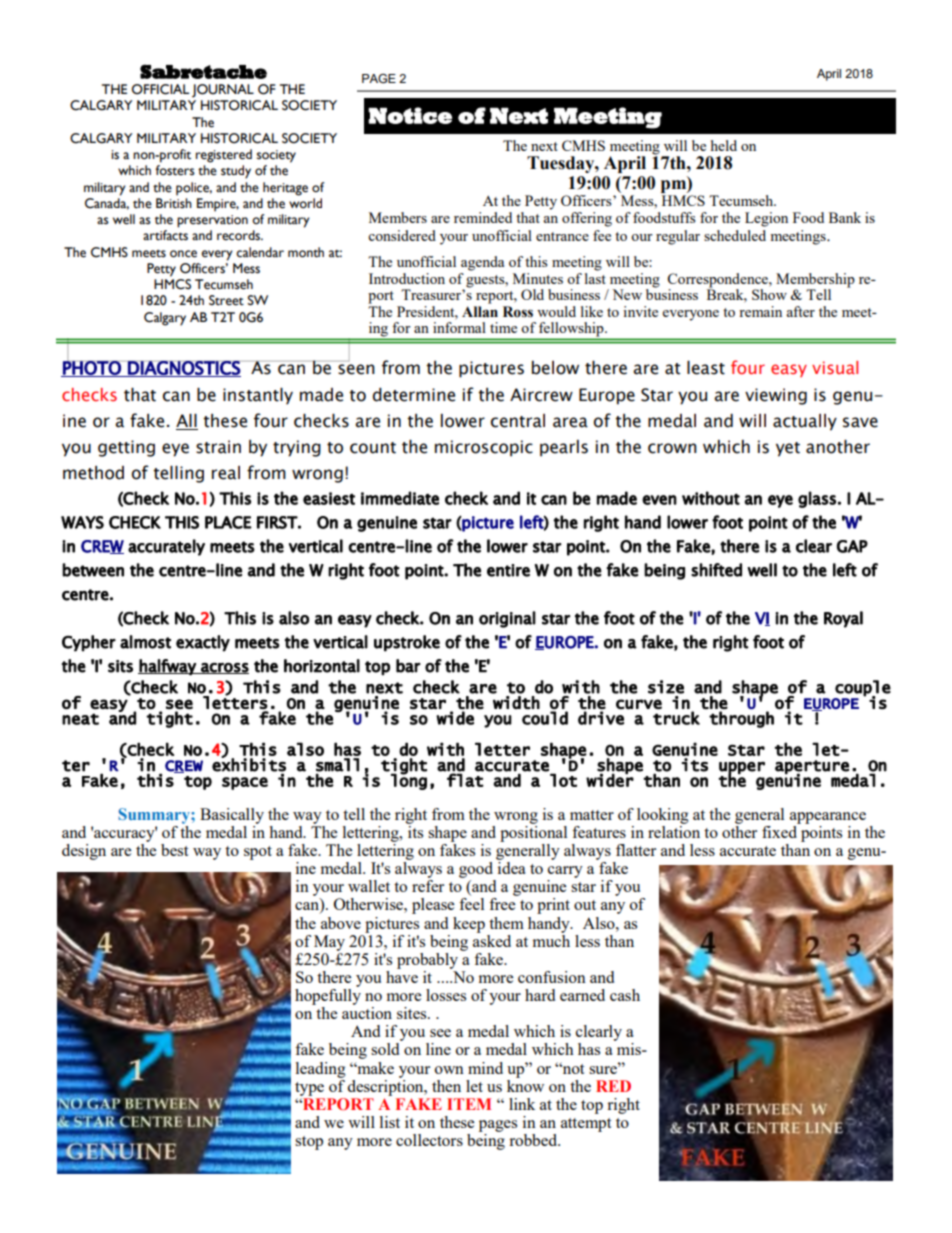  Describe the element at coordinates (507, 619) in the page. I see `original` at that location.
